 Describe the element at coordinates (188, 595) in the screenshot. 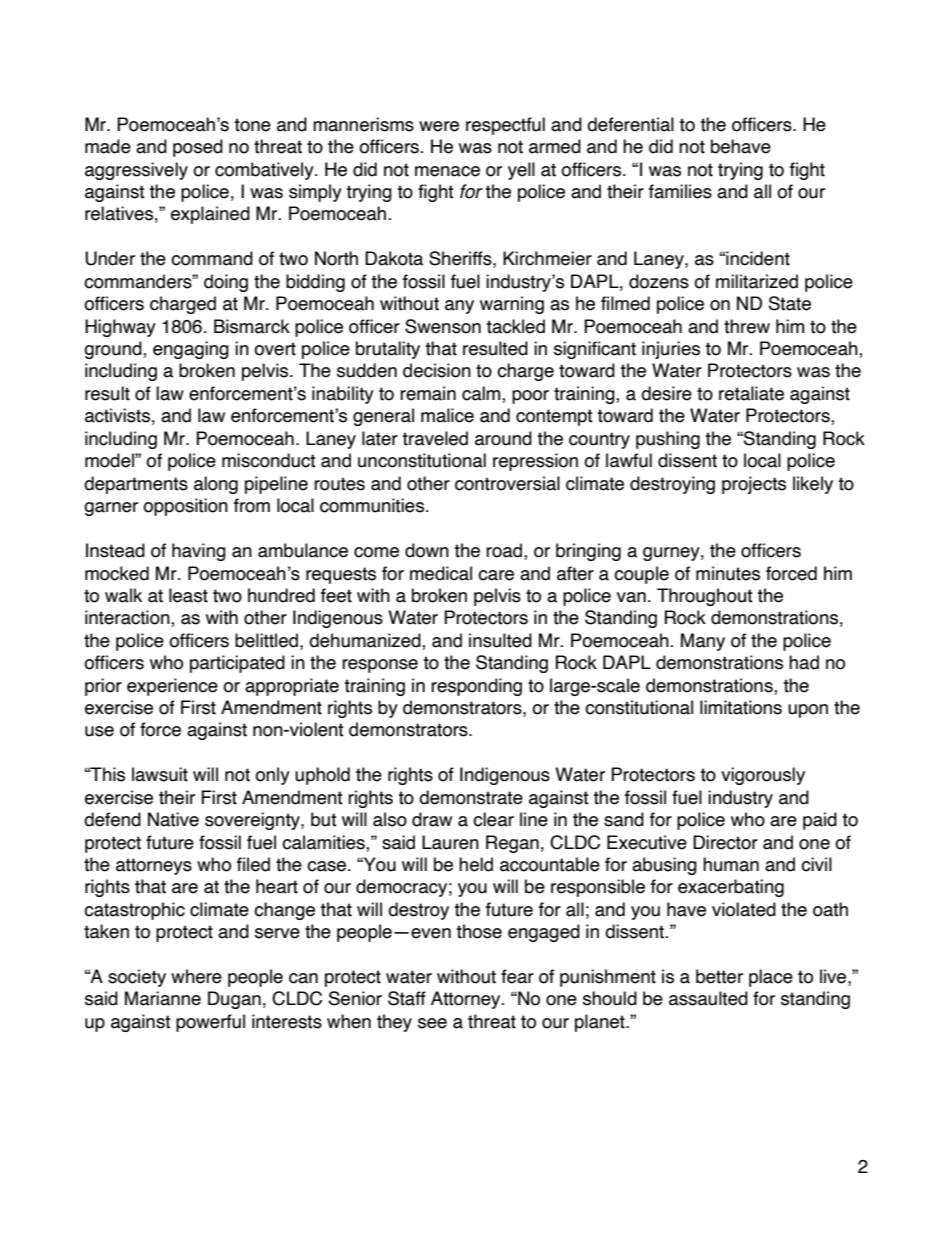

I see `least` at that location.
